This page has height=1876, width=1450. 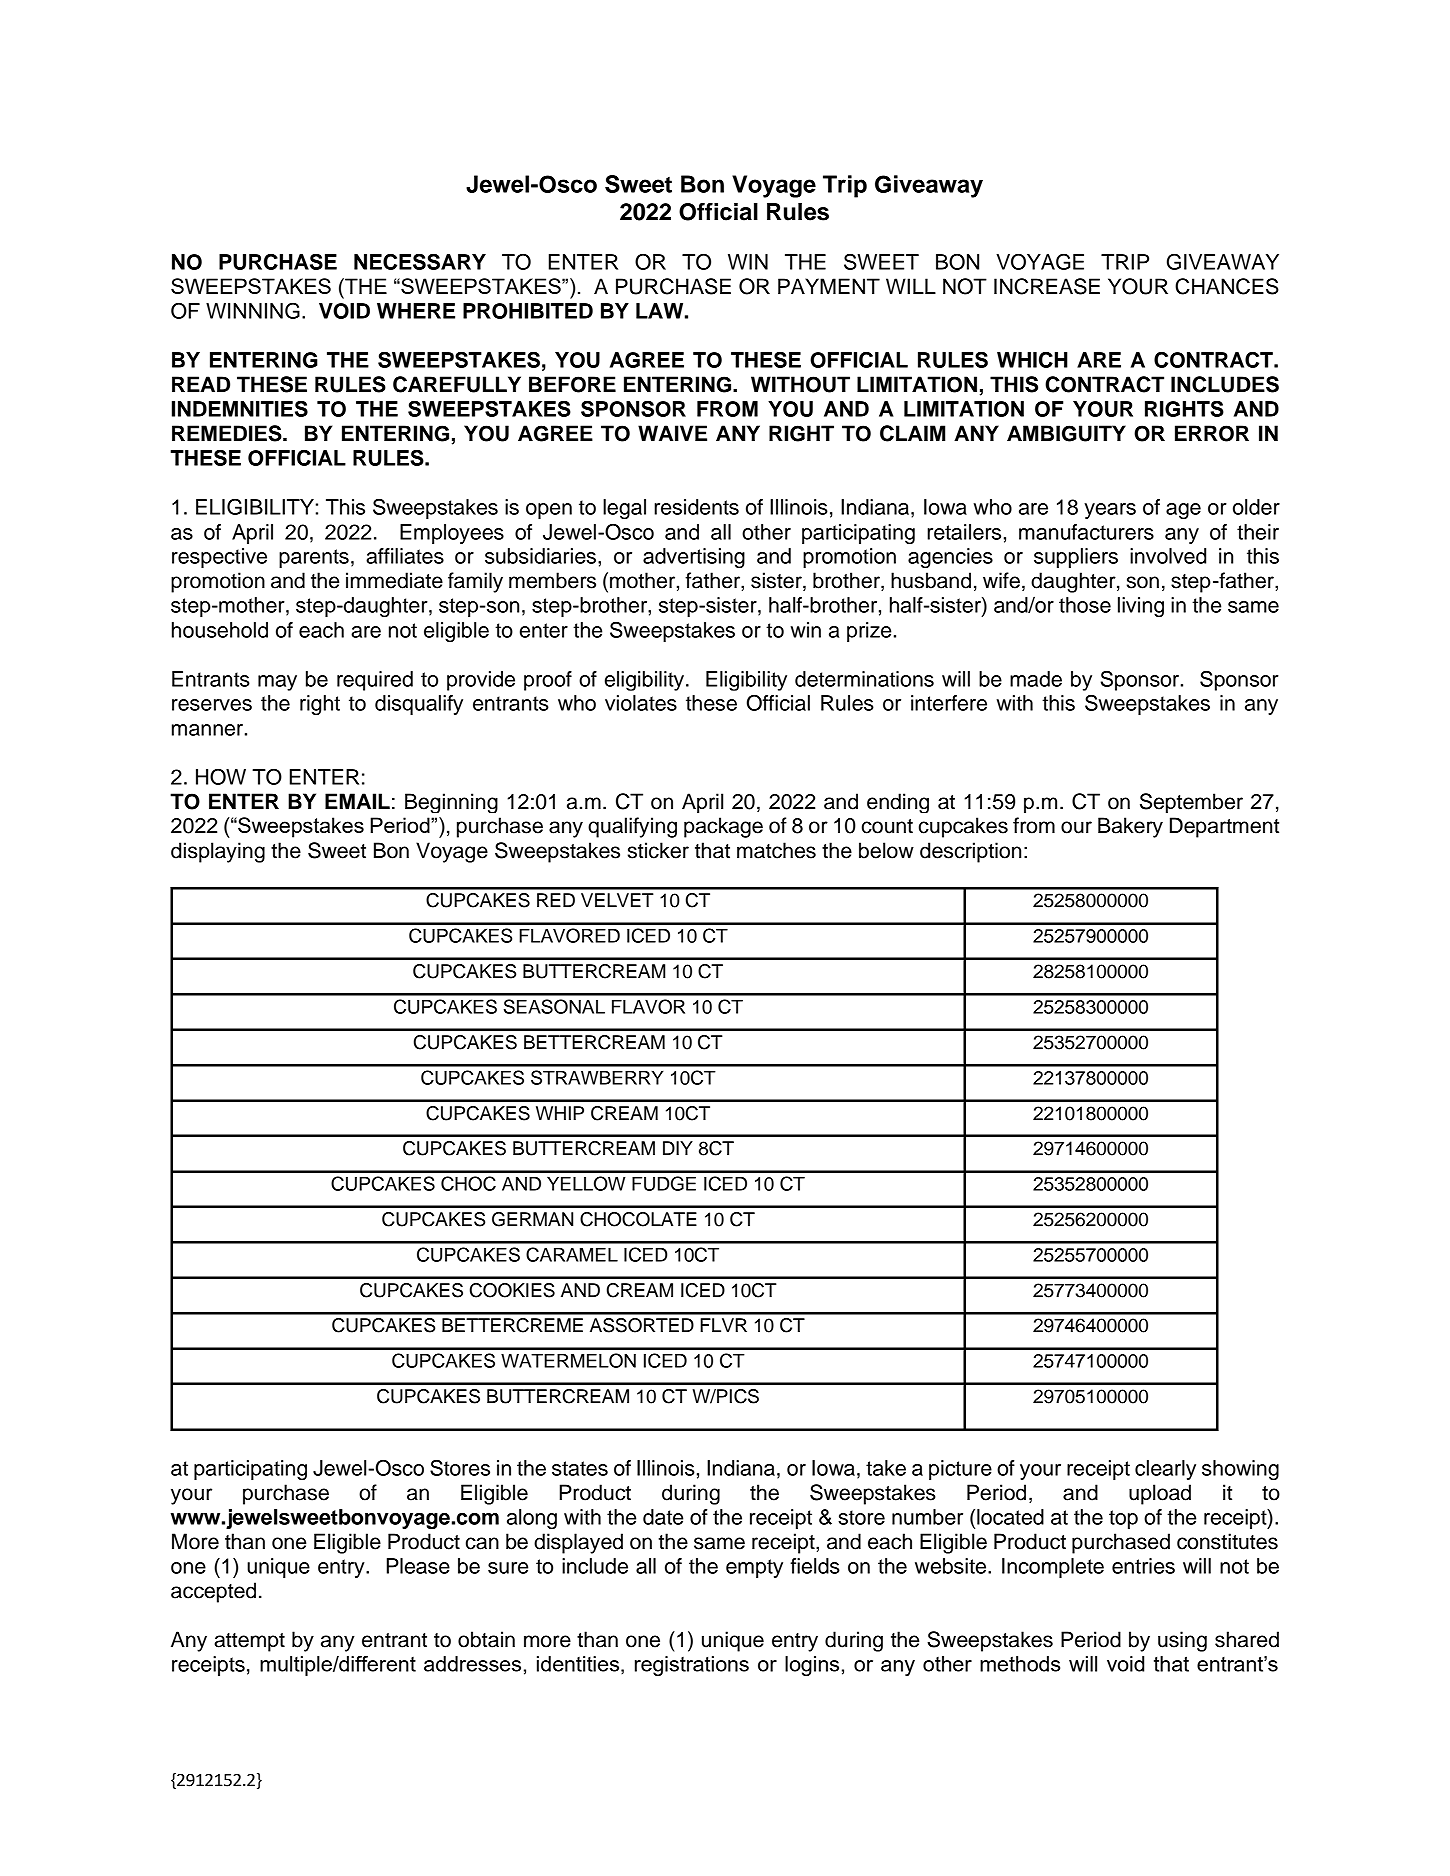 I want to click on attempt, so click(x=249, y=1642).
